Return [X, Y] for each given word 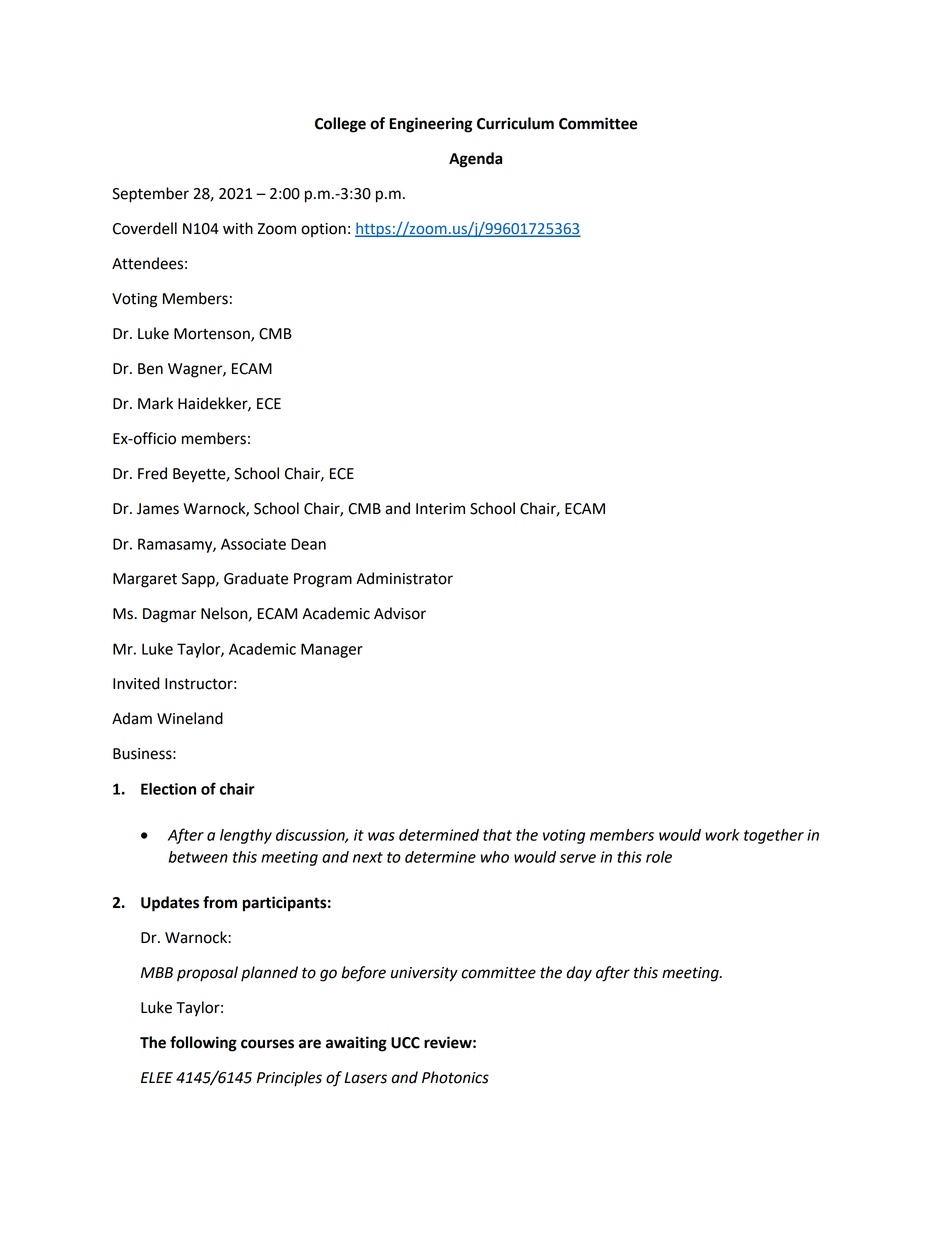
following [203, 1044]
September [150, 195]
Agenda [475, 160]
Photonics [455, 1077]
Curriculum [515, 123]
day [579, 974]
